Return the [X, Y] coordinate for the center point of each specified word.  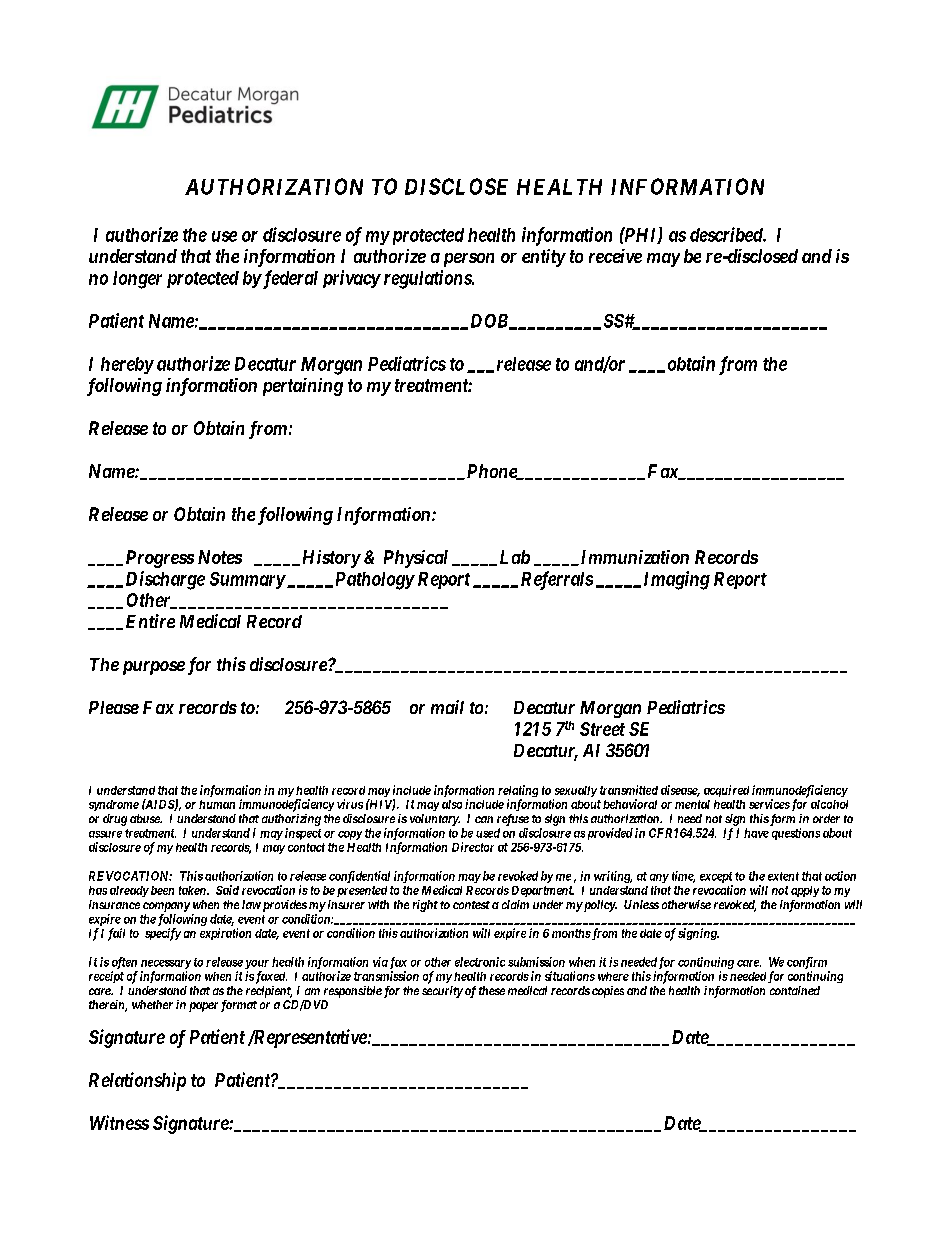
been [161, 890]
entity [544, 258]
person [469, 260]
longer [137, 280]
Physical [416, 559]
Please [114, 707]
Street [602, 729]
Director [473, 847]
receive [615, 256]
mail [447, 707]
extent [783, 876]
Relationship [137, 1081]
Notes [220, 557]
